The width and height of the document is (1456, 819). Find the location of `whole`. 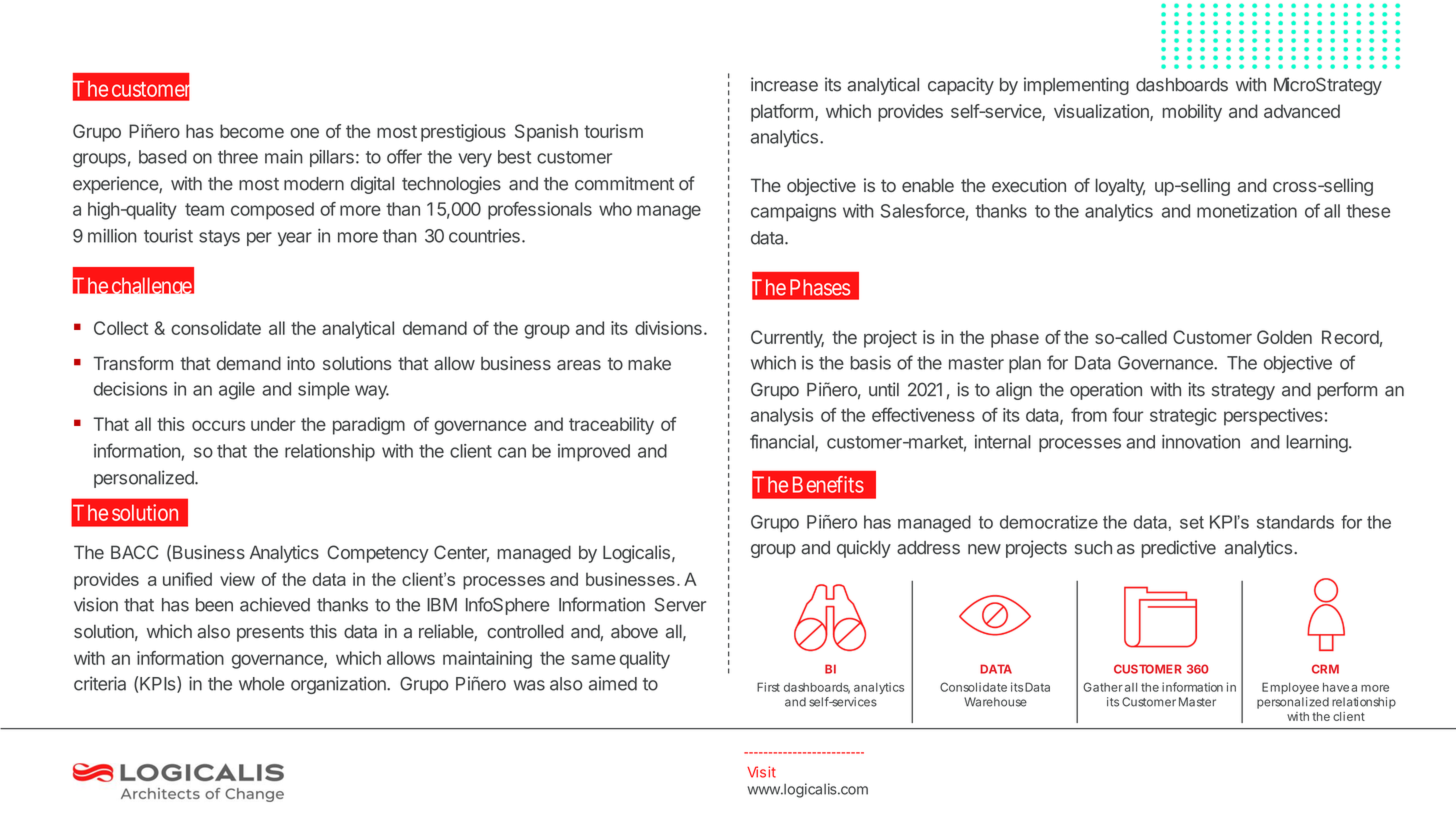

whole is located at coordinates (261, 684).
